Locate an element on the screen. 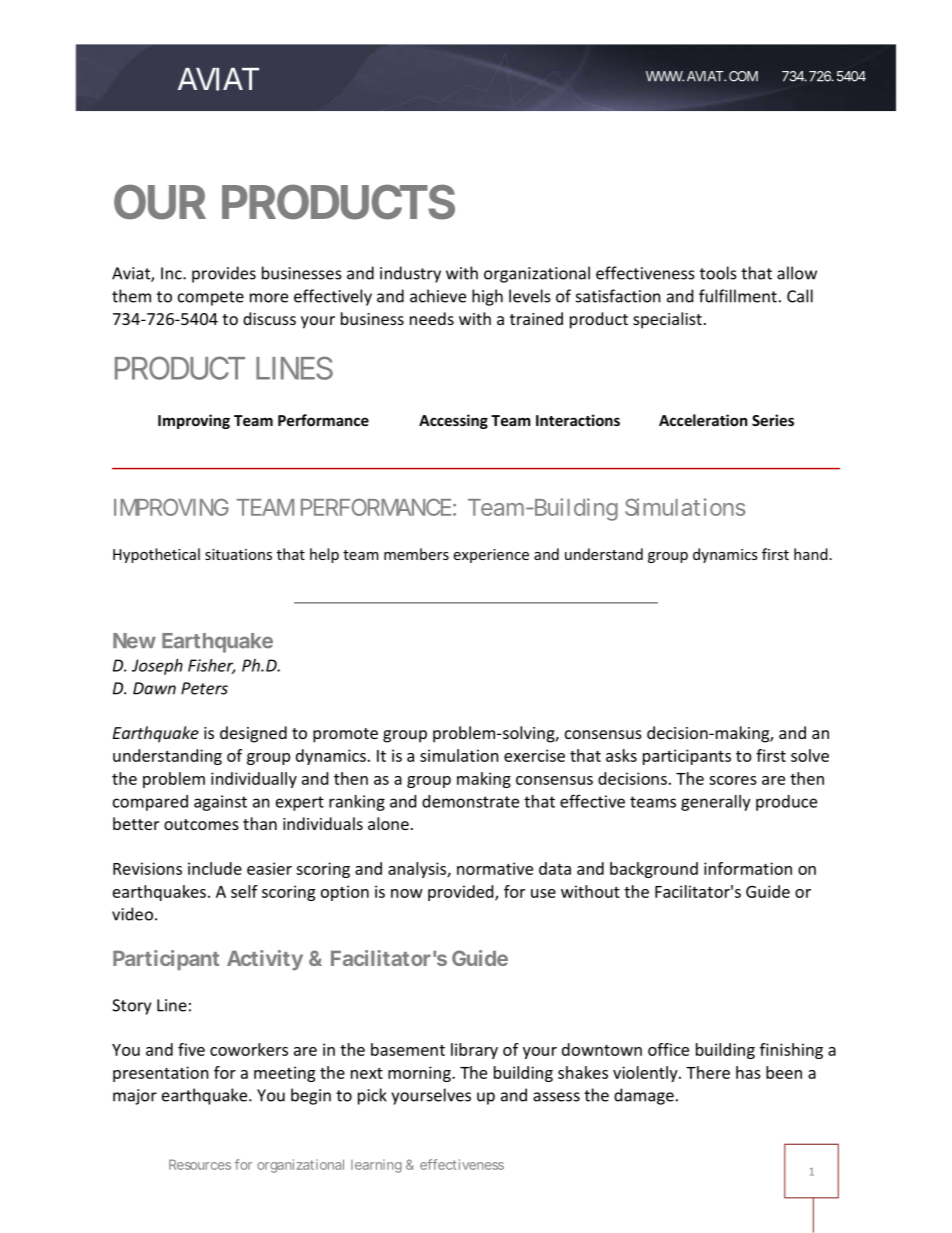 The image size is (952, 1233). include is located at coordinates (215, 868).
